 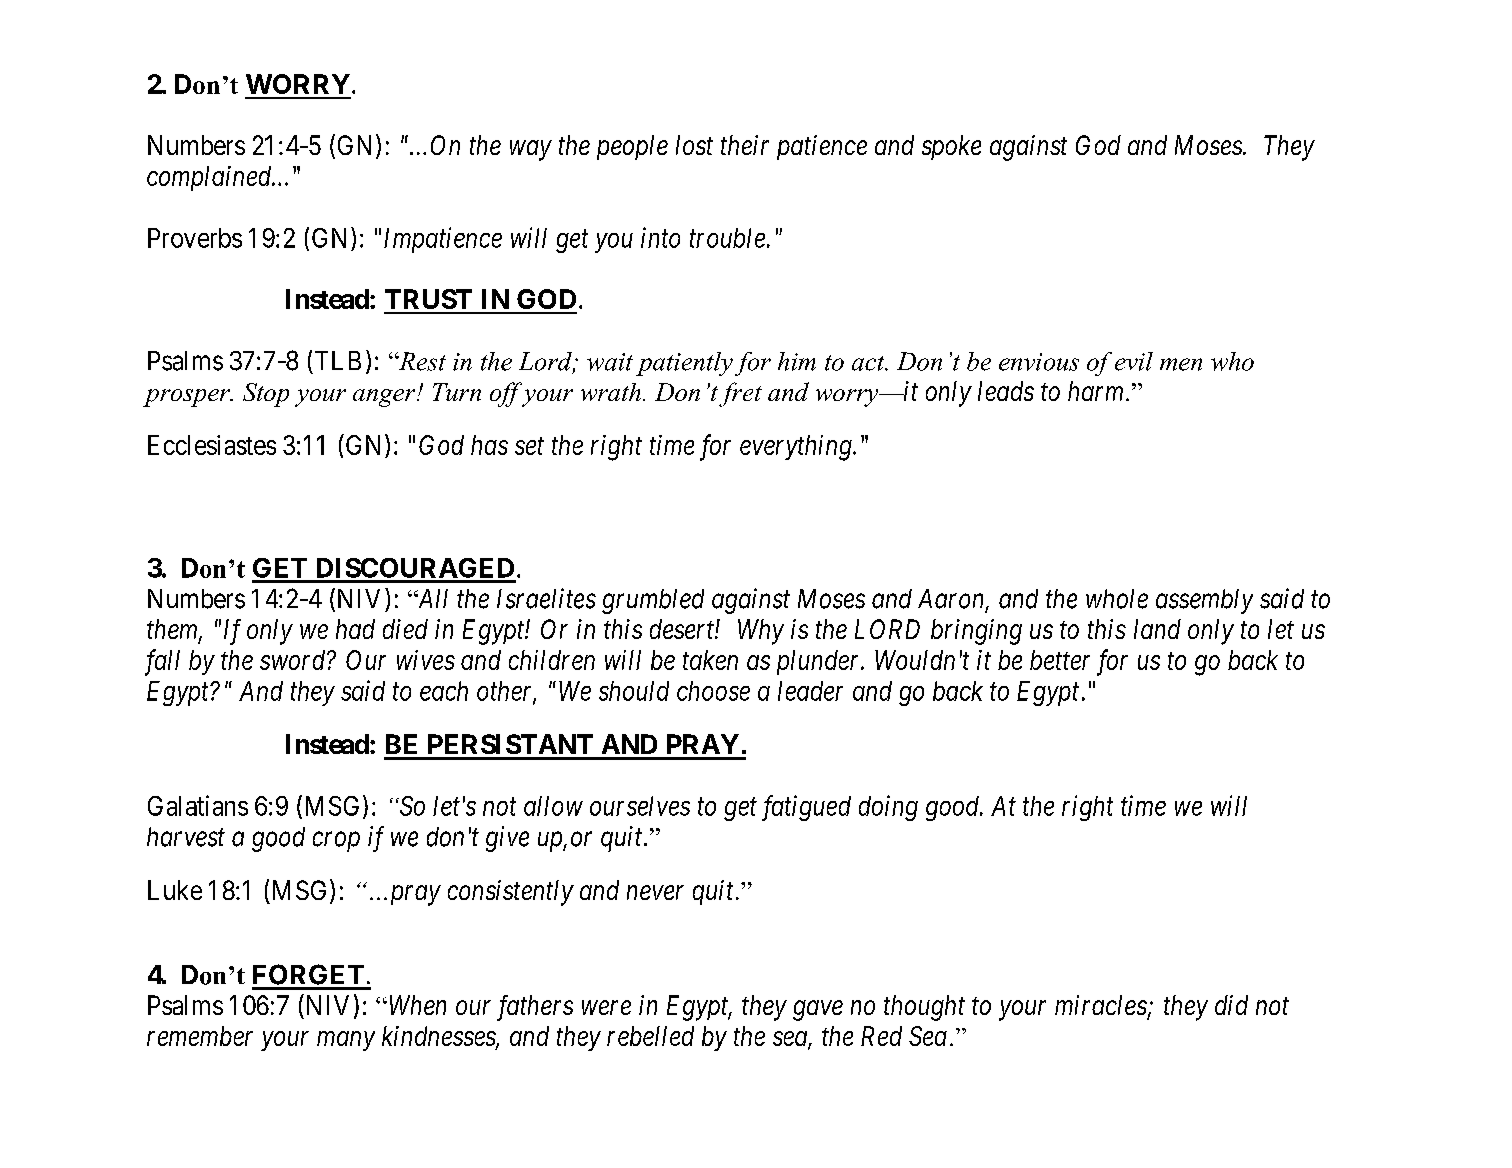 I want to click on whole, so click(x=1117, y=599).
